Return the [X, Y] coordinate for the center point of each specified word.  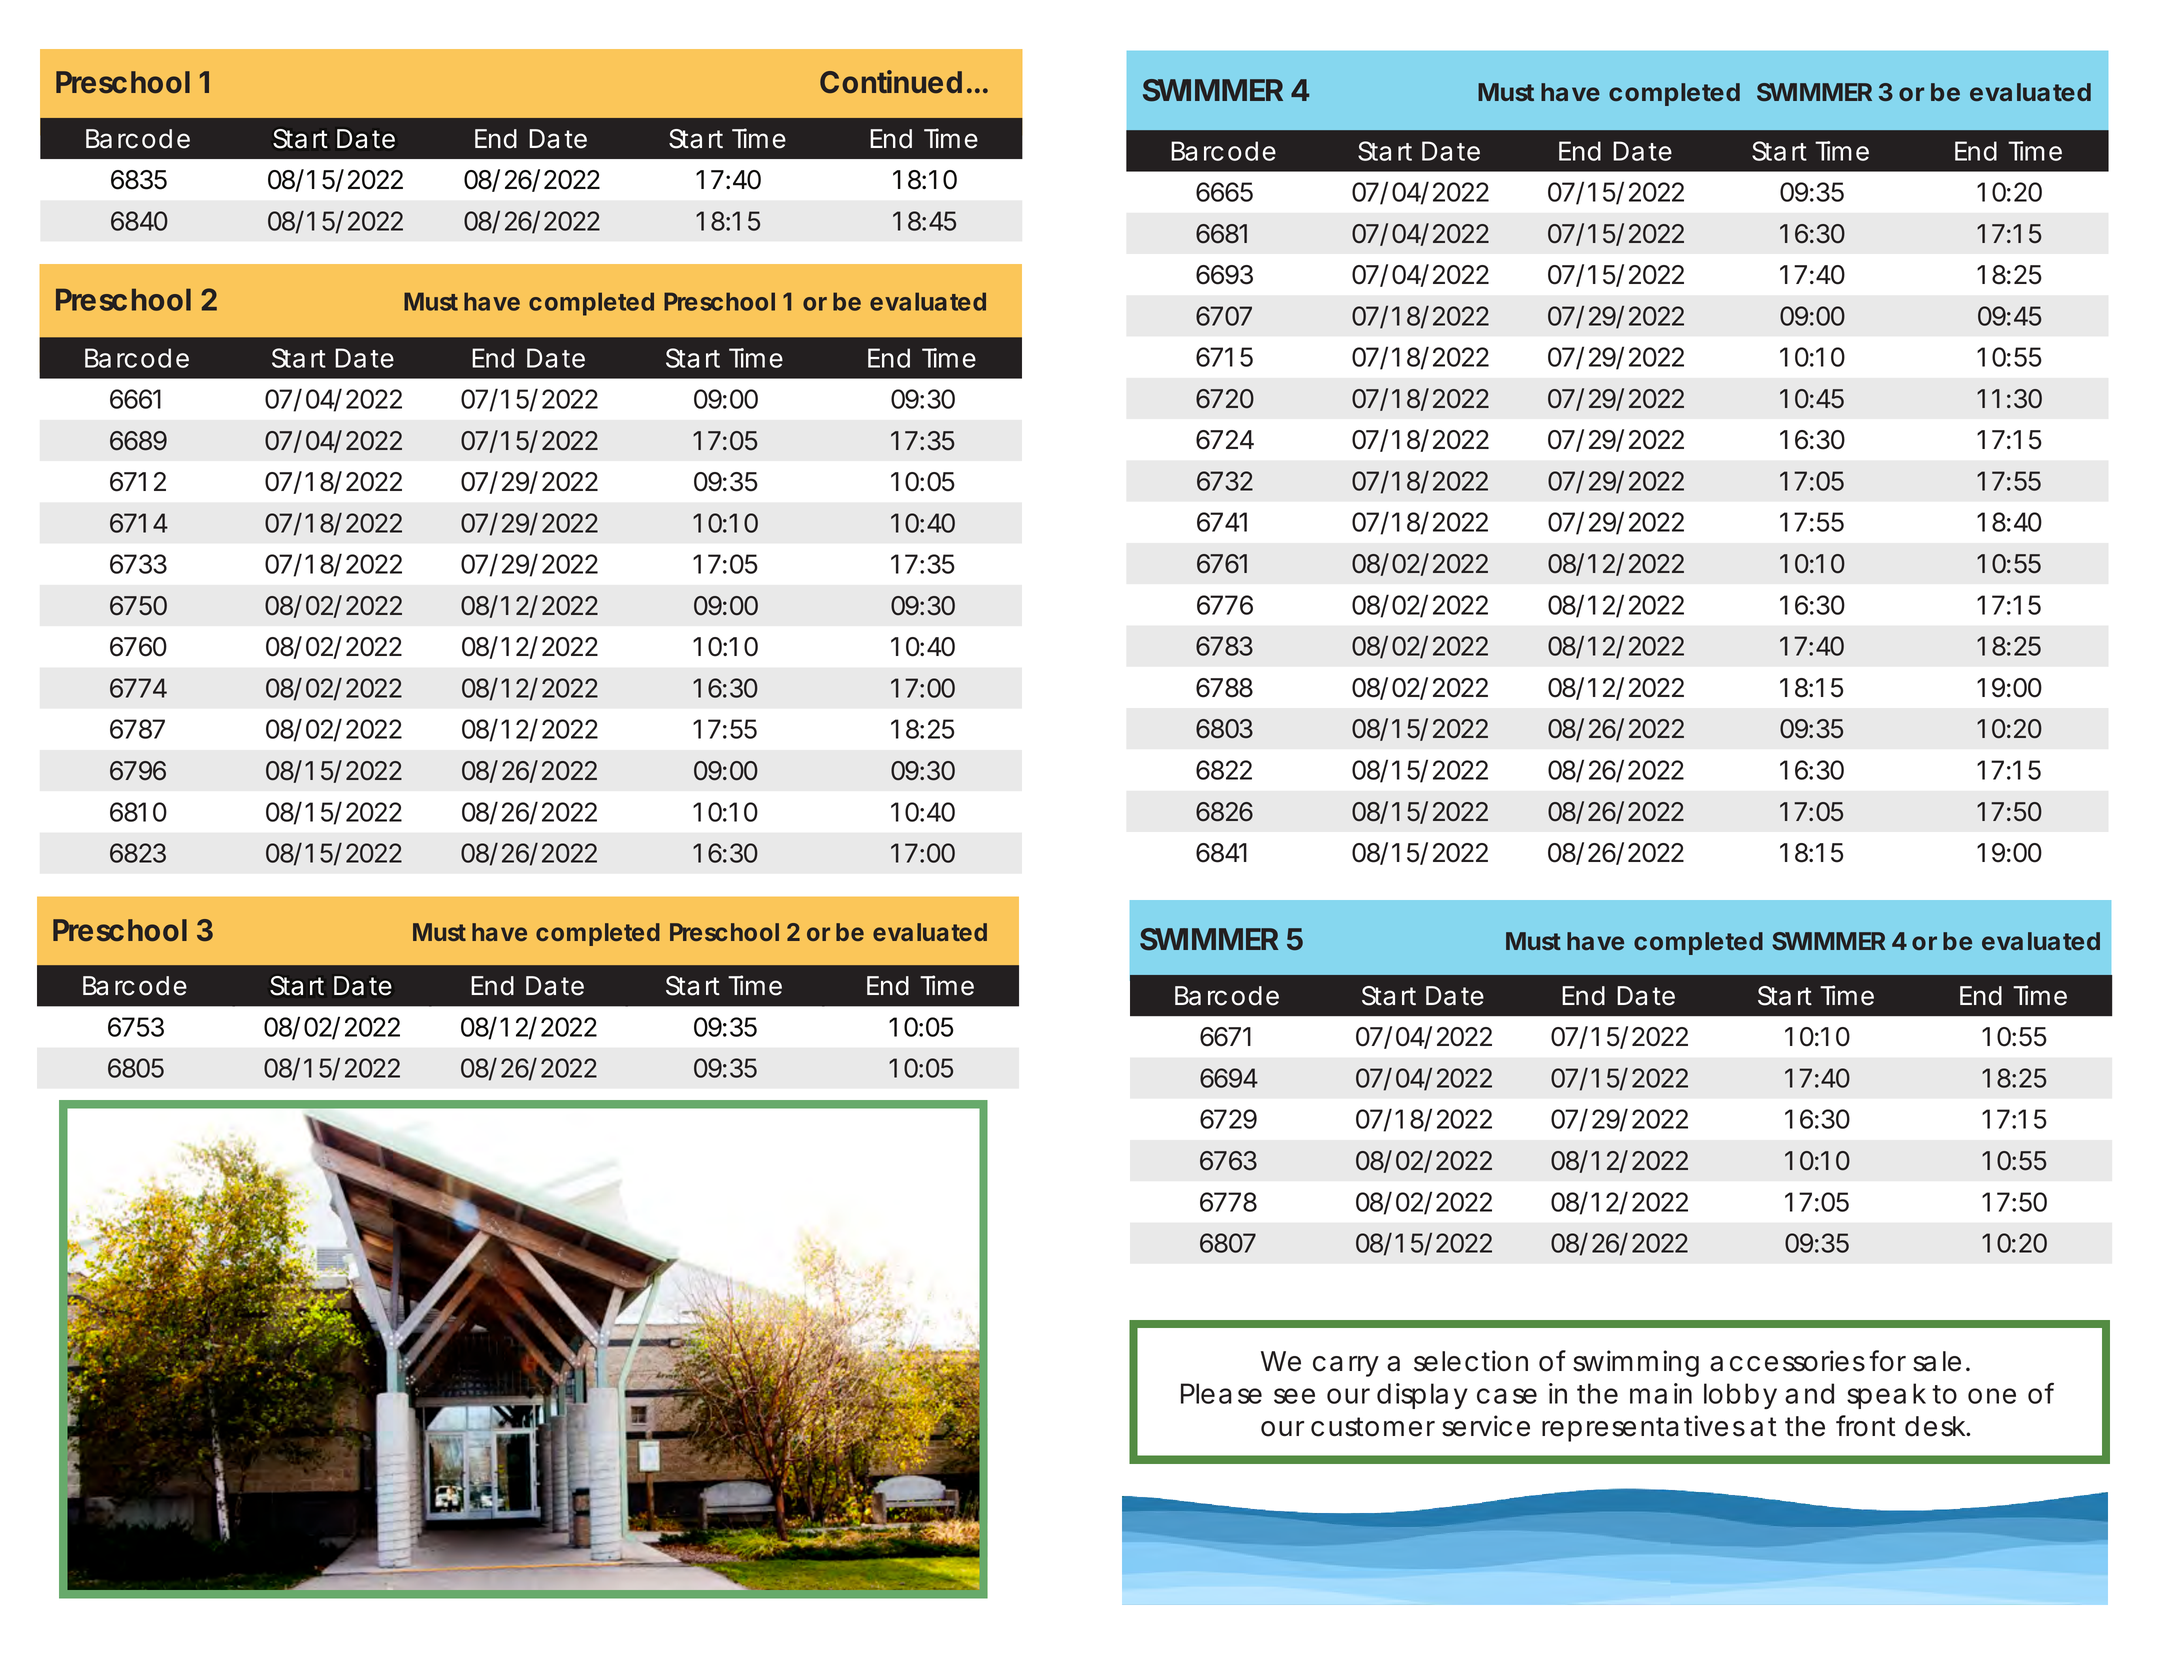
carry [1346, 1366]
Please [1221, 1393]
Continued [891, 81]
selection [1471, 1361]
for [1887, 1361]
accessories [1787, 1361]
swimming [1636, 1363]
